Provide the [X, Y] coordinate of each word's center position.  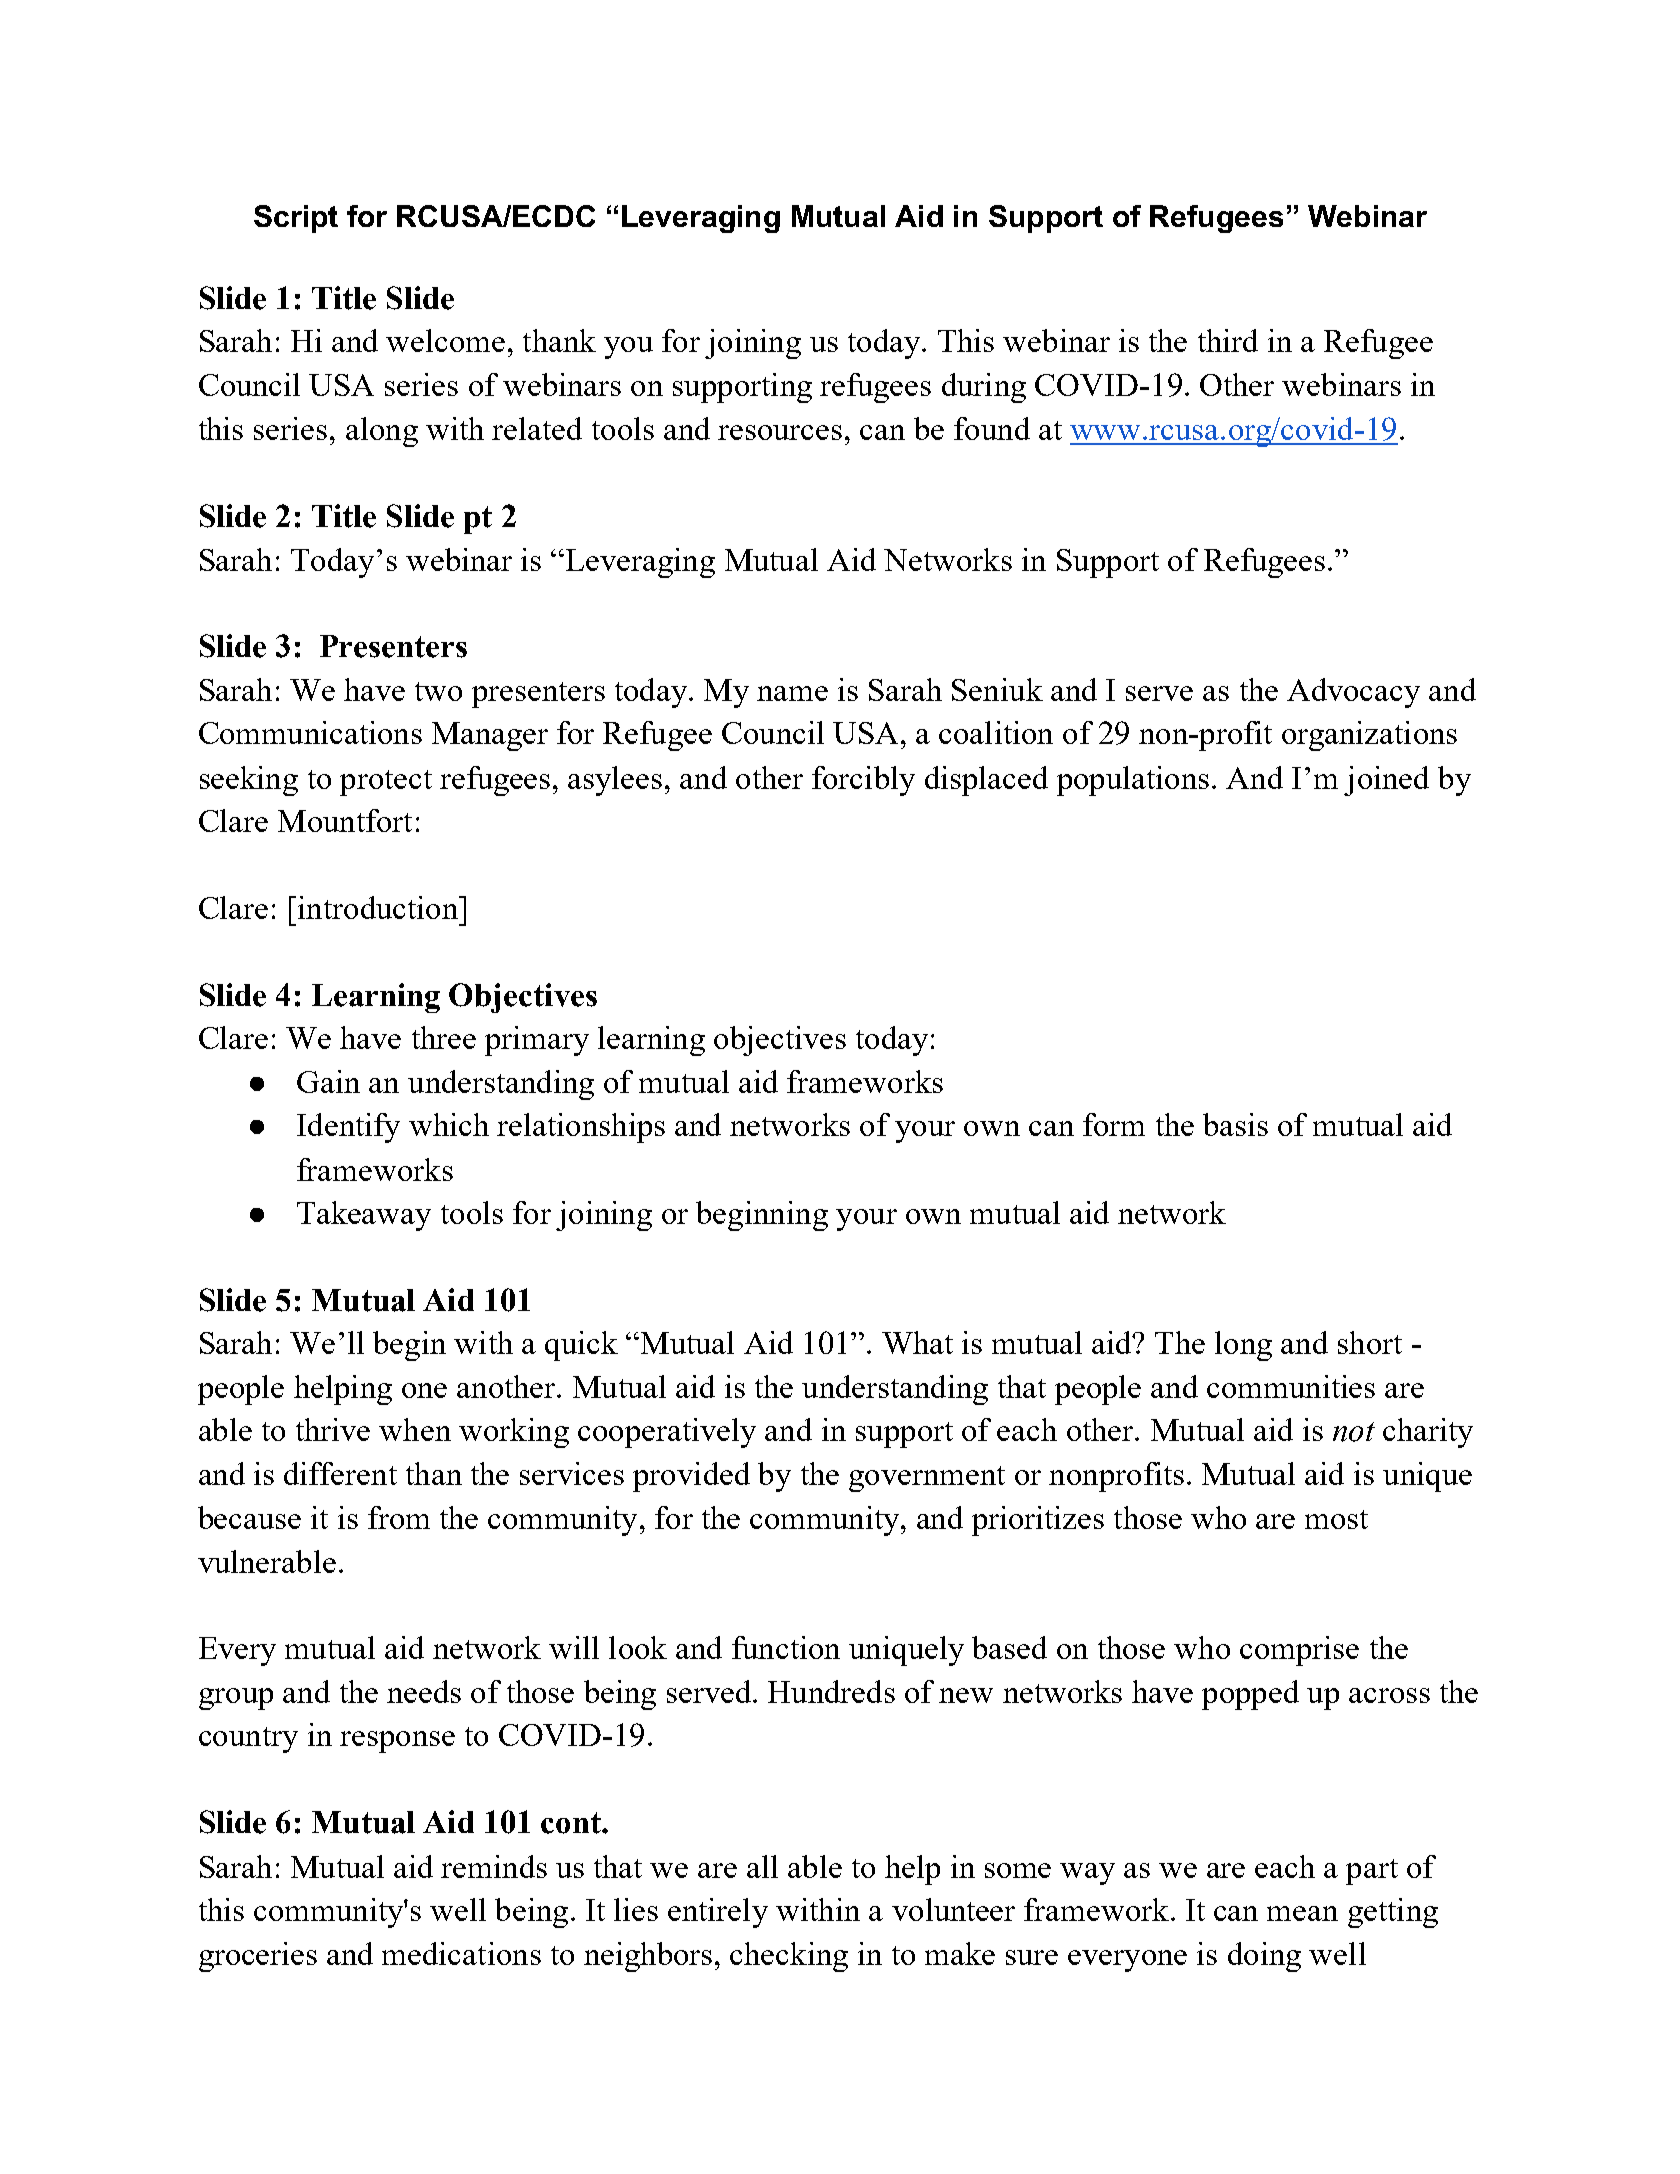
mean [1302, 1913]
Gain [328, 1081]
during [984, 388]
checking [789, 1957]
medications [461, 1953]
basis [1235, 1124]
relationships [581, 1128]
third [1228, 340]
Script [296, 219]
